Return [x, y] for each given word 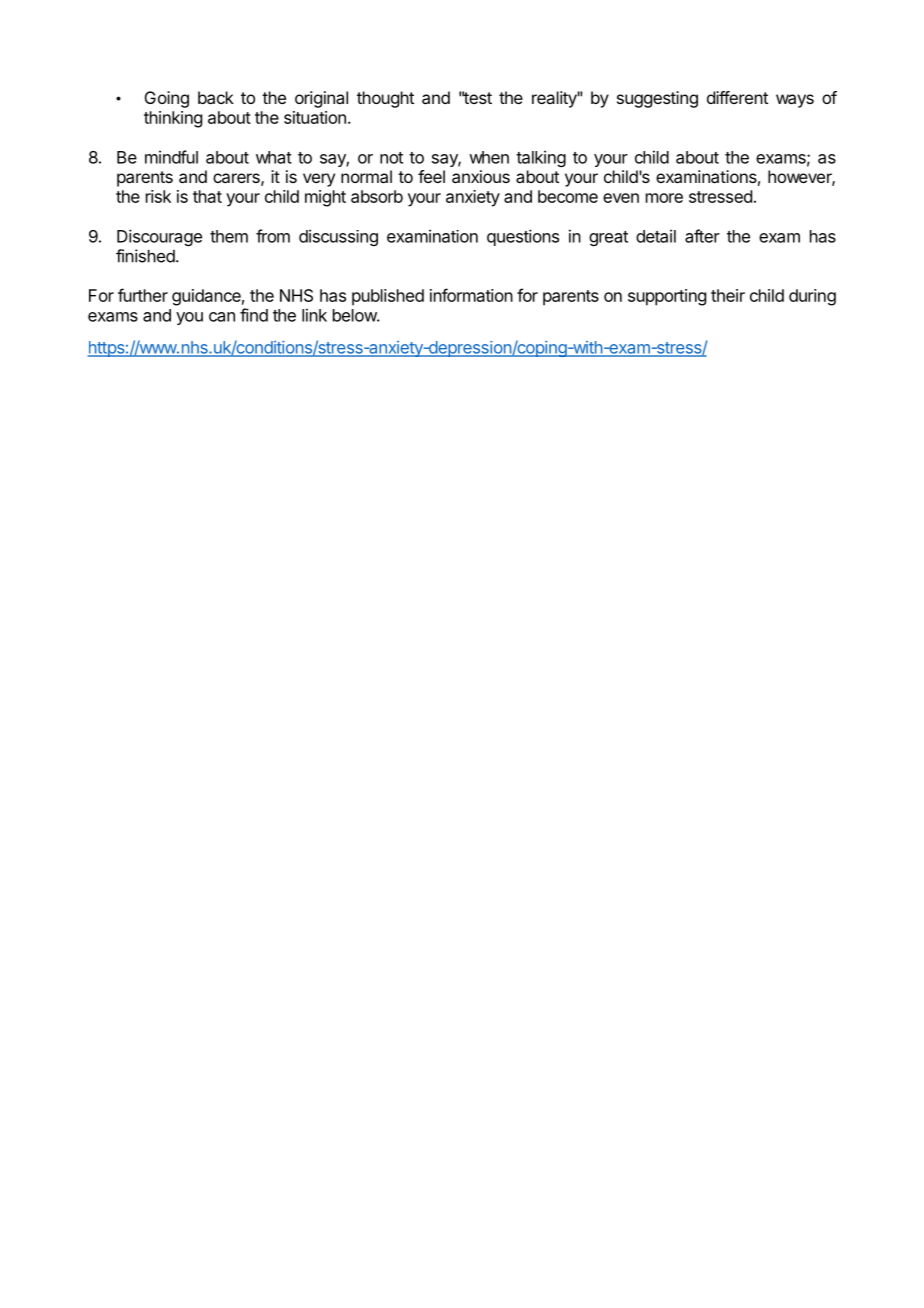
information [471, 295]
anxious [481, 176]
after [702, 236]
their [728, 295]
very [319, 180]
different [737, 97]
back [216, 97]
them [229, 236]
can [222, 317]
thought [385, 99]
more [664, 198]
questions [523, 237]
